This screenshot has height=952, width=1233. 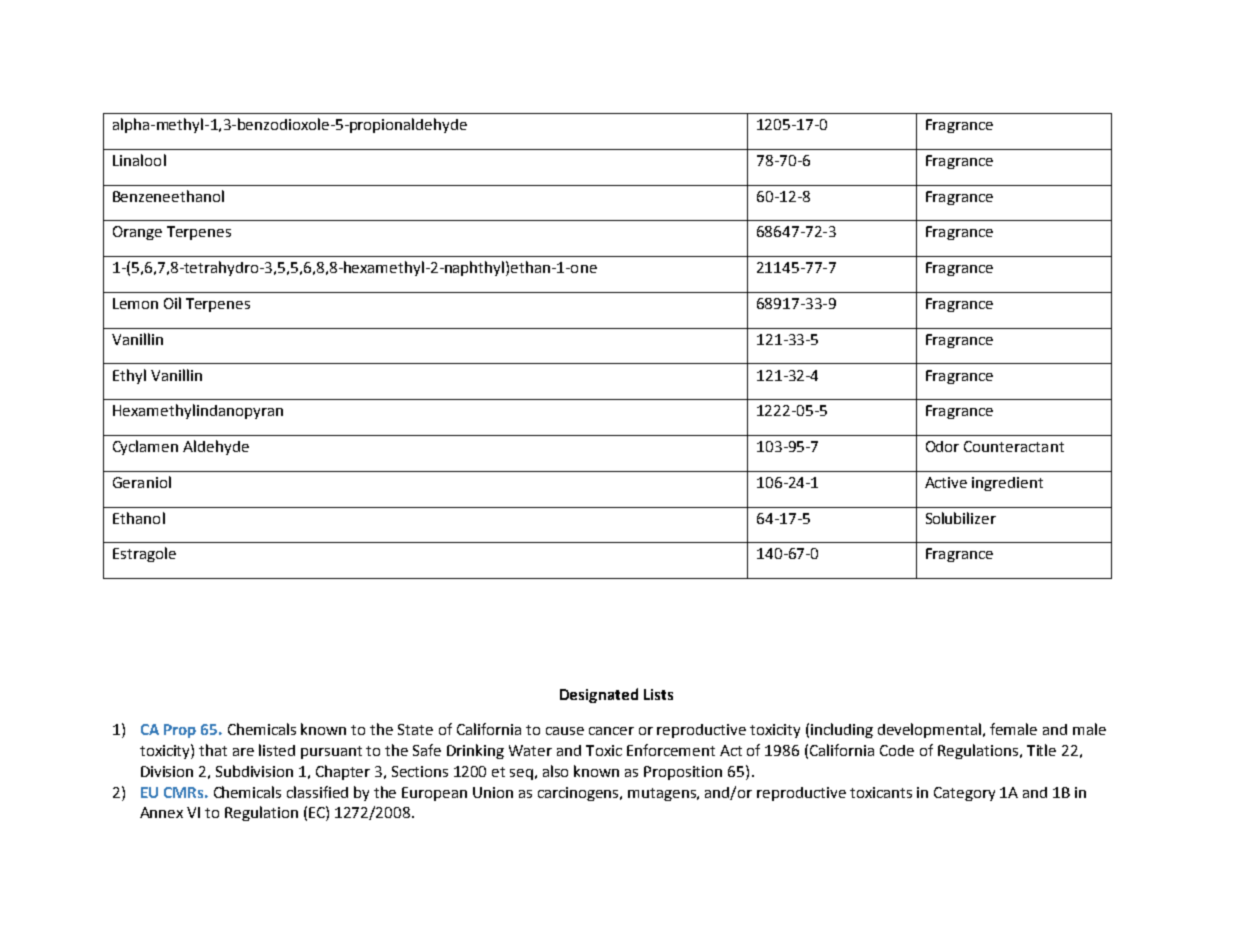 What do you see at coordinates (942, 446) in the screenshot?
I see `Odor` at bounding box center [942, 446].
